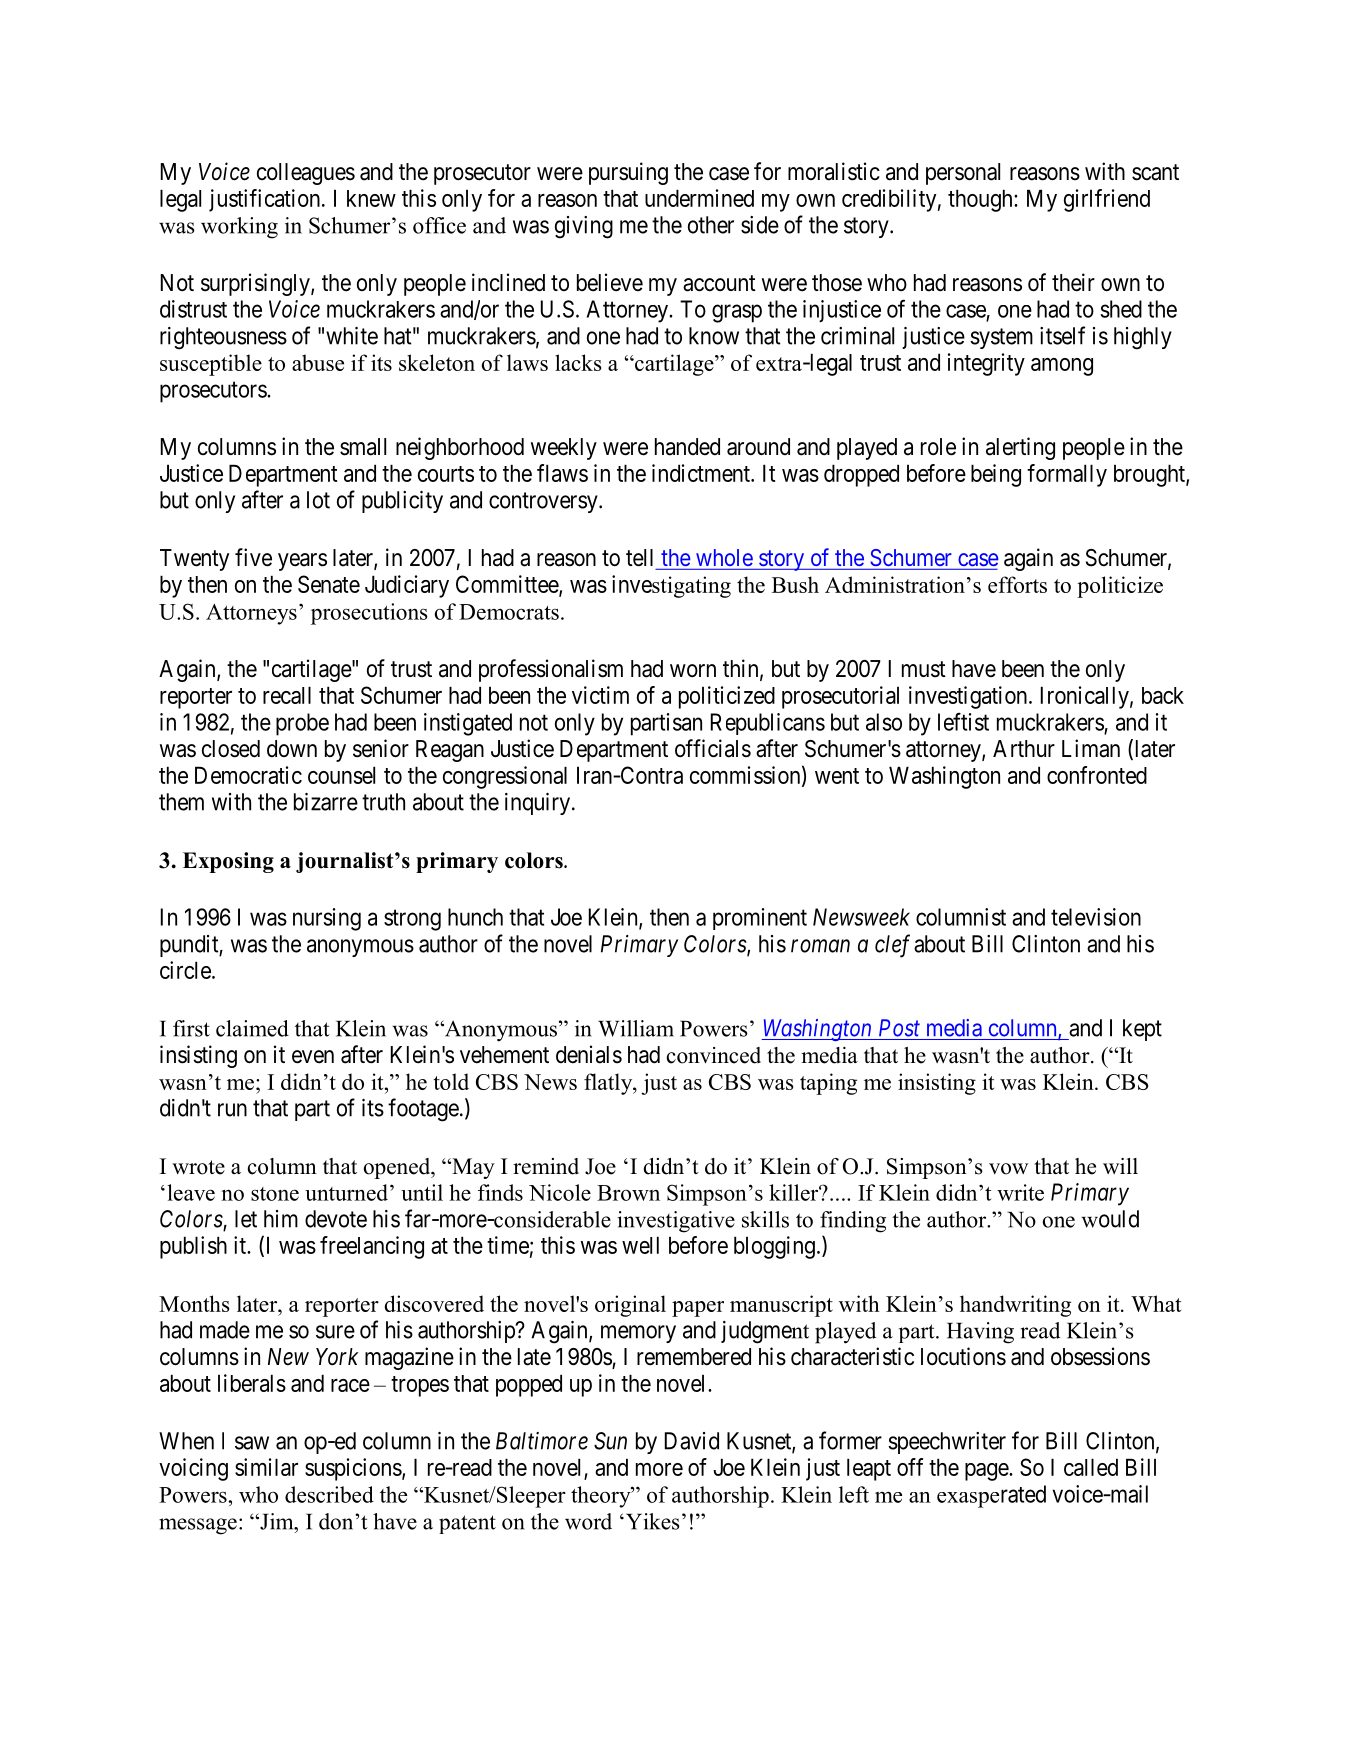  I want to click on prominent, so click(760, 919).
